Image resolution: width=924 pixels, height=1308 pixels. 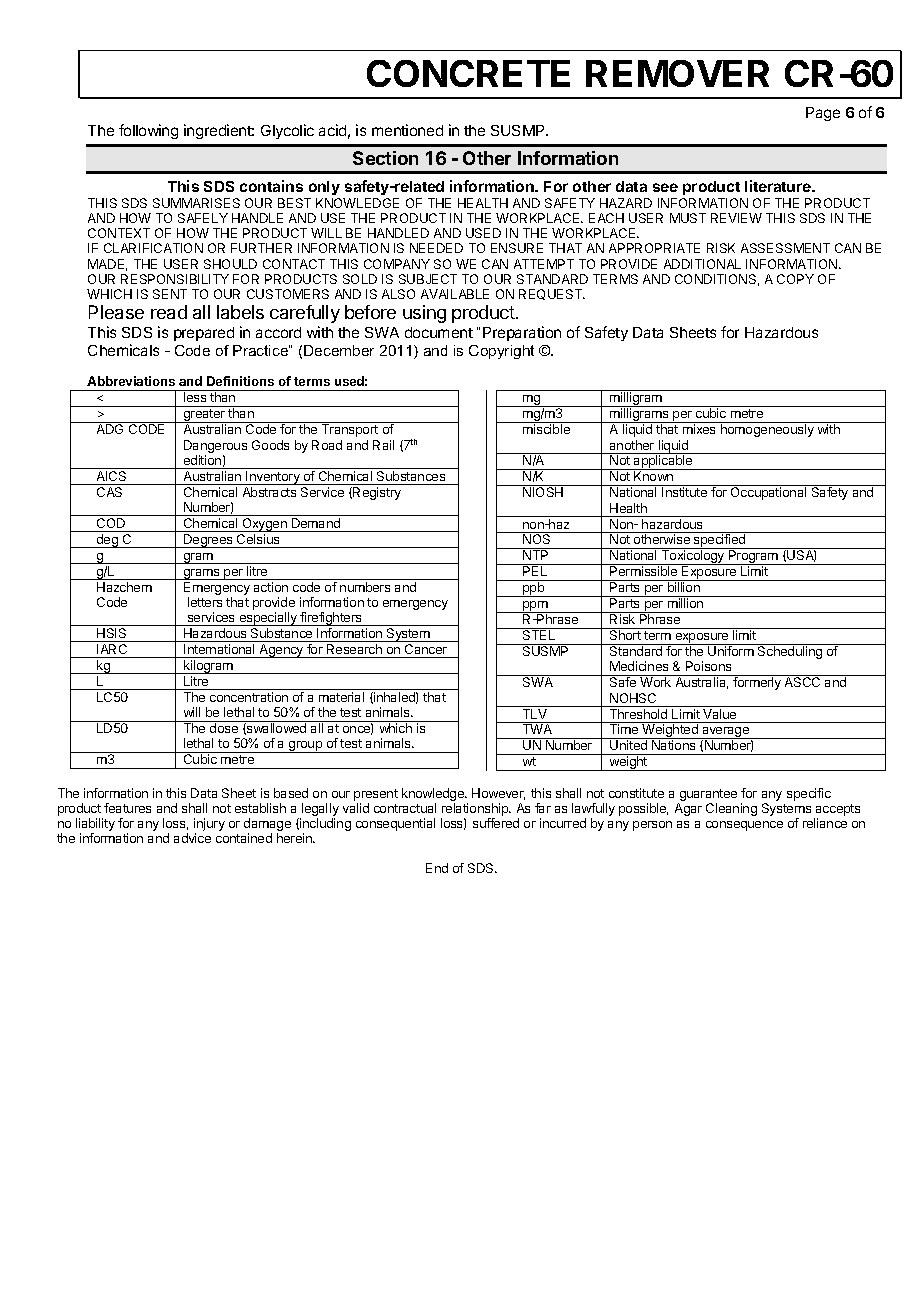 I want to click on Poisons, so click(x=708, y=666).
